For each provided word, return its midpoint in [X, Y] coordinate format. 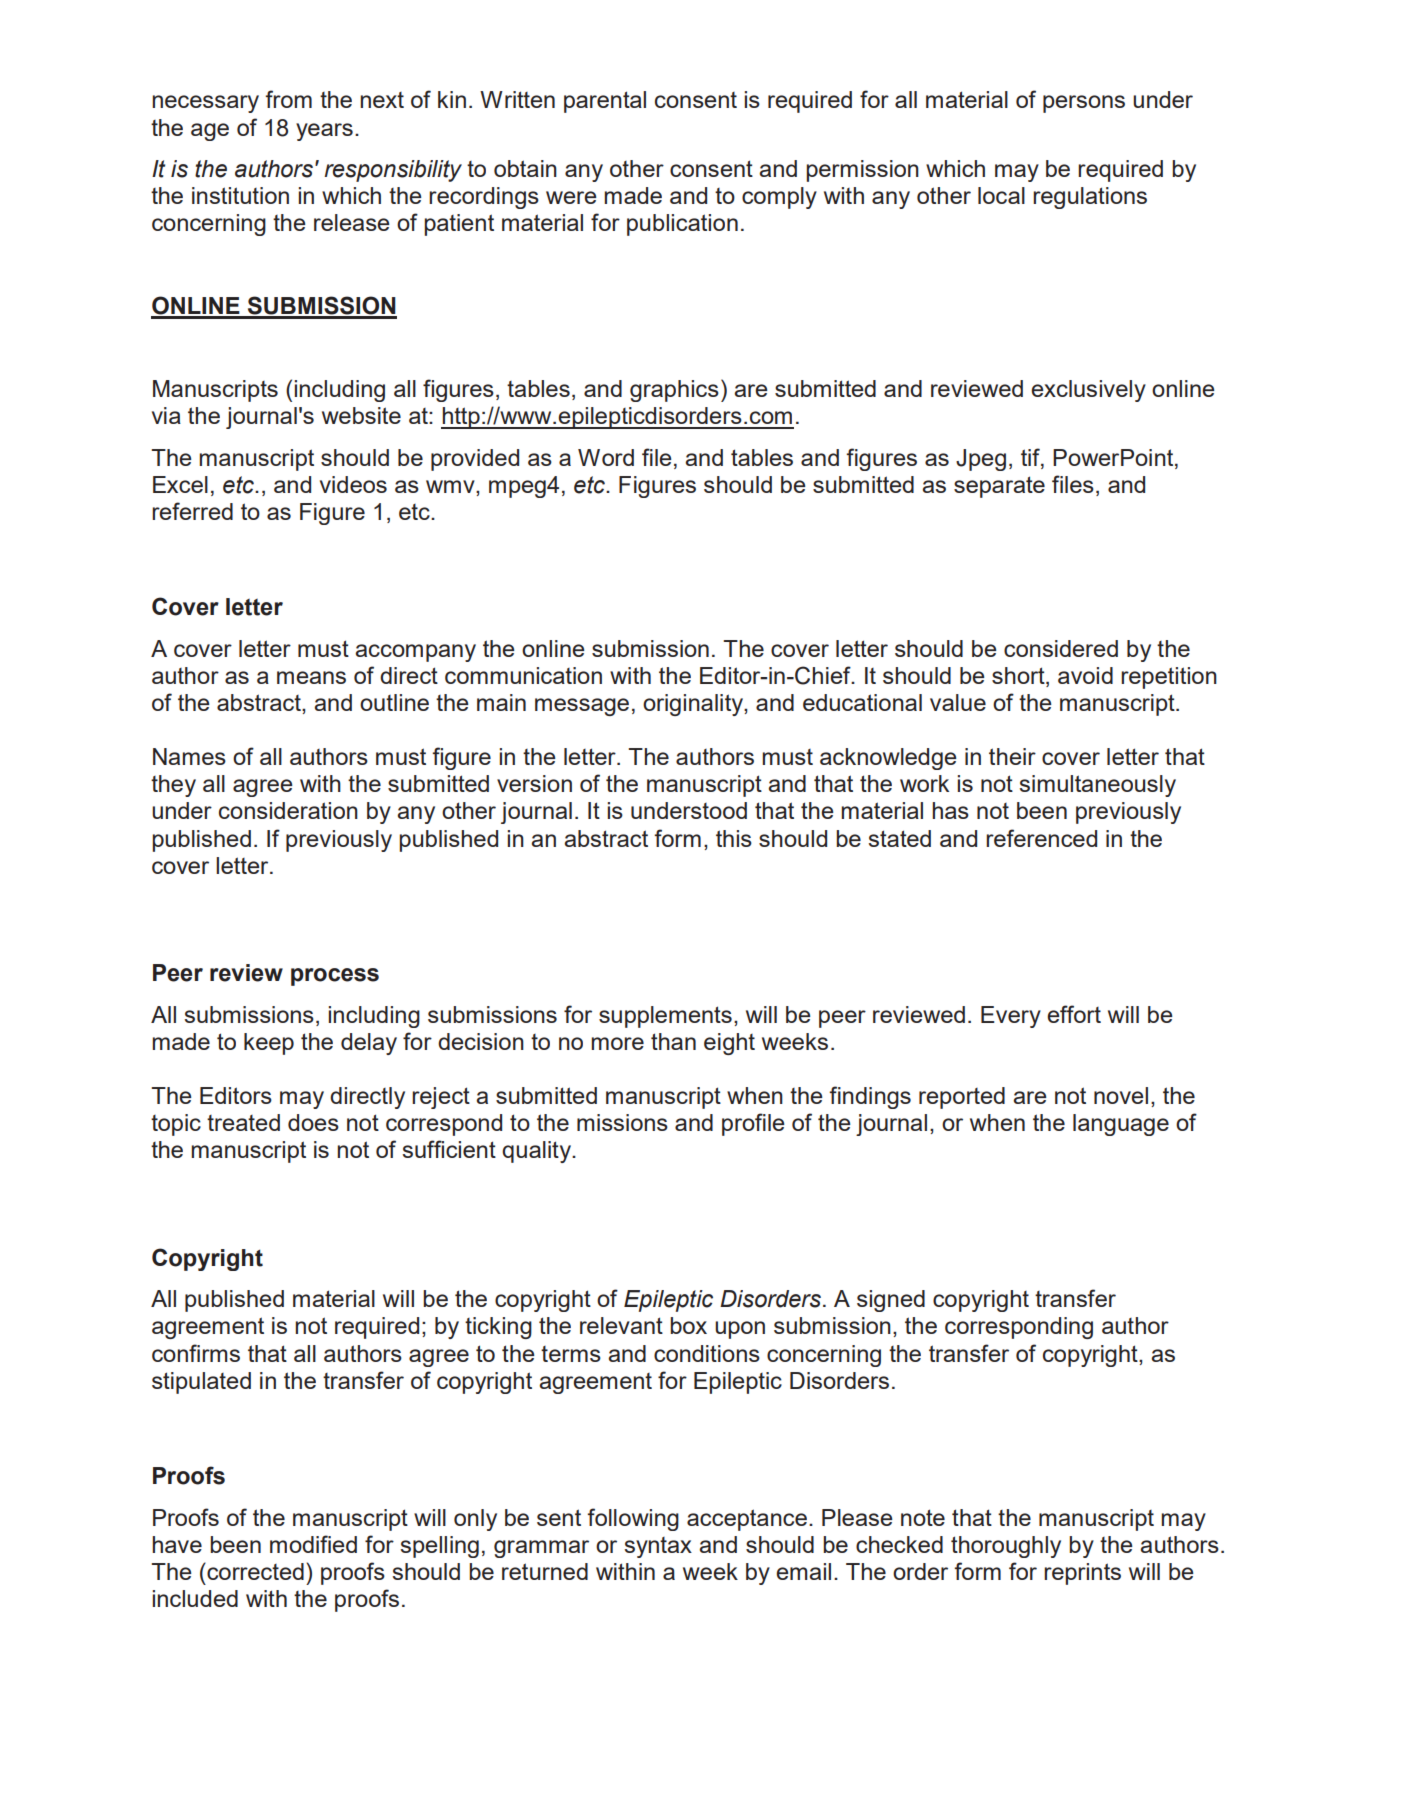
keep [269, 1044]
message [582, 707]
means [311, 677]
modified [313, 1544]
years [324, 132]
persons [1084, 104]
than [673, 1041]
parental [605, 102]
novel [1121, 1095]
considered [1061, 648]
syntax [658, 1547]
